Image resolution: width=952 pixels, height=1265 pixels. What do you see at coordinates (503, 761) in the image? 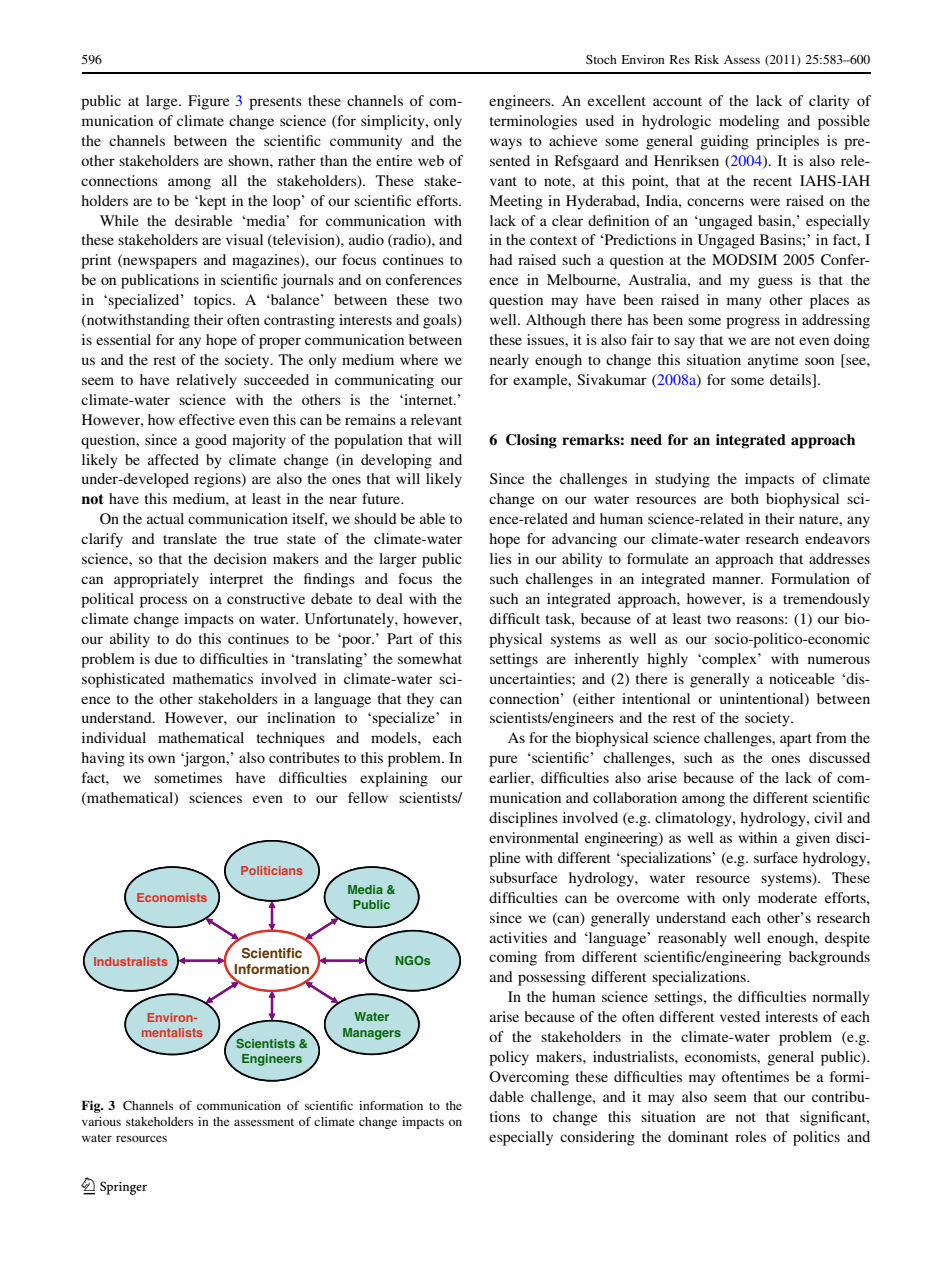
I see `pure` at bounding box center [503, 761].
